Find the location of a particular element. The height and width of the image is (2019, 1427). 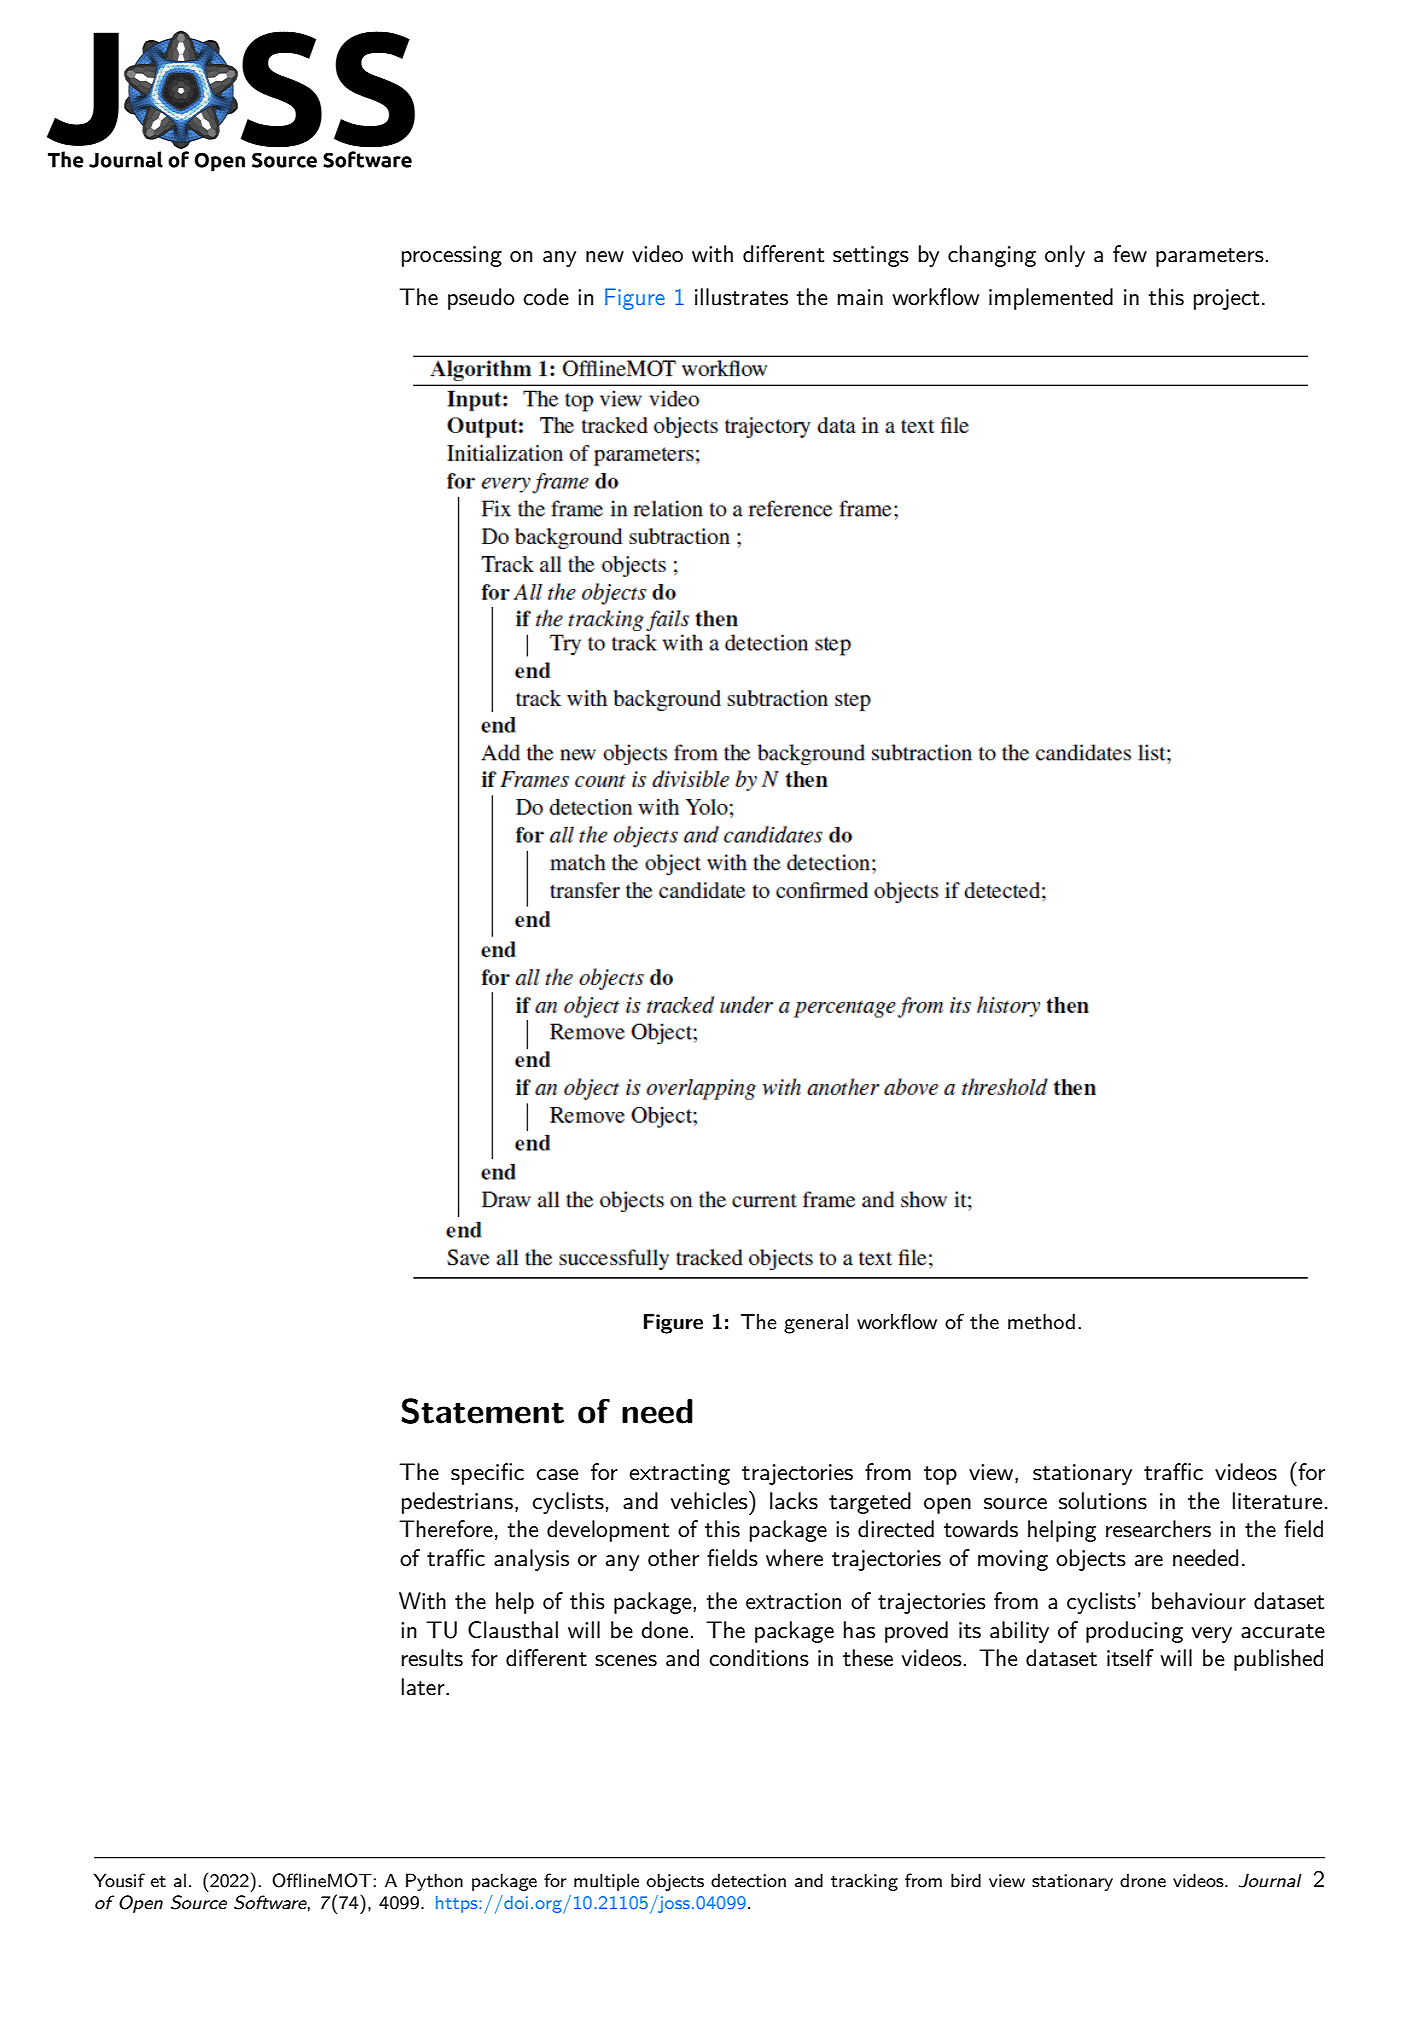

researchers is located at coordinates (1158, 1529).
